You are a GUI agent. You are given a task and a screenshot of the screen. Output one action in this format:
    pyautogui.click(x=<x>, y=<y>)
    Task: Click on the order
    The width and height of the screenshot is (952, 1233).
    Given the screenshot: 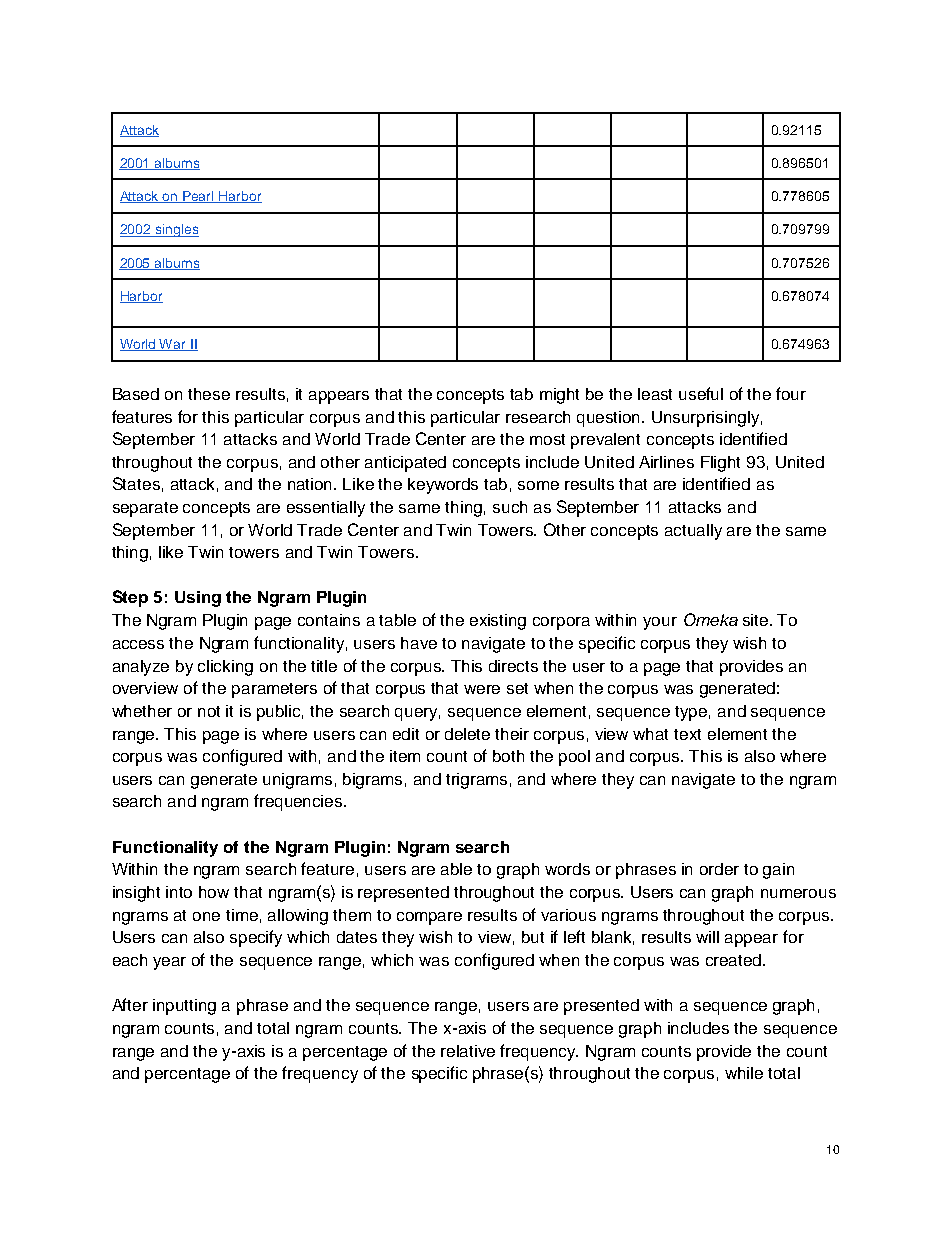 What is the action you would take?
    pyautogui.click(x=719, y=869)
